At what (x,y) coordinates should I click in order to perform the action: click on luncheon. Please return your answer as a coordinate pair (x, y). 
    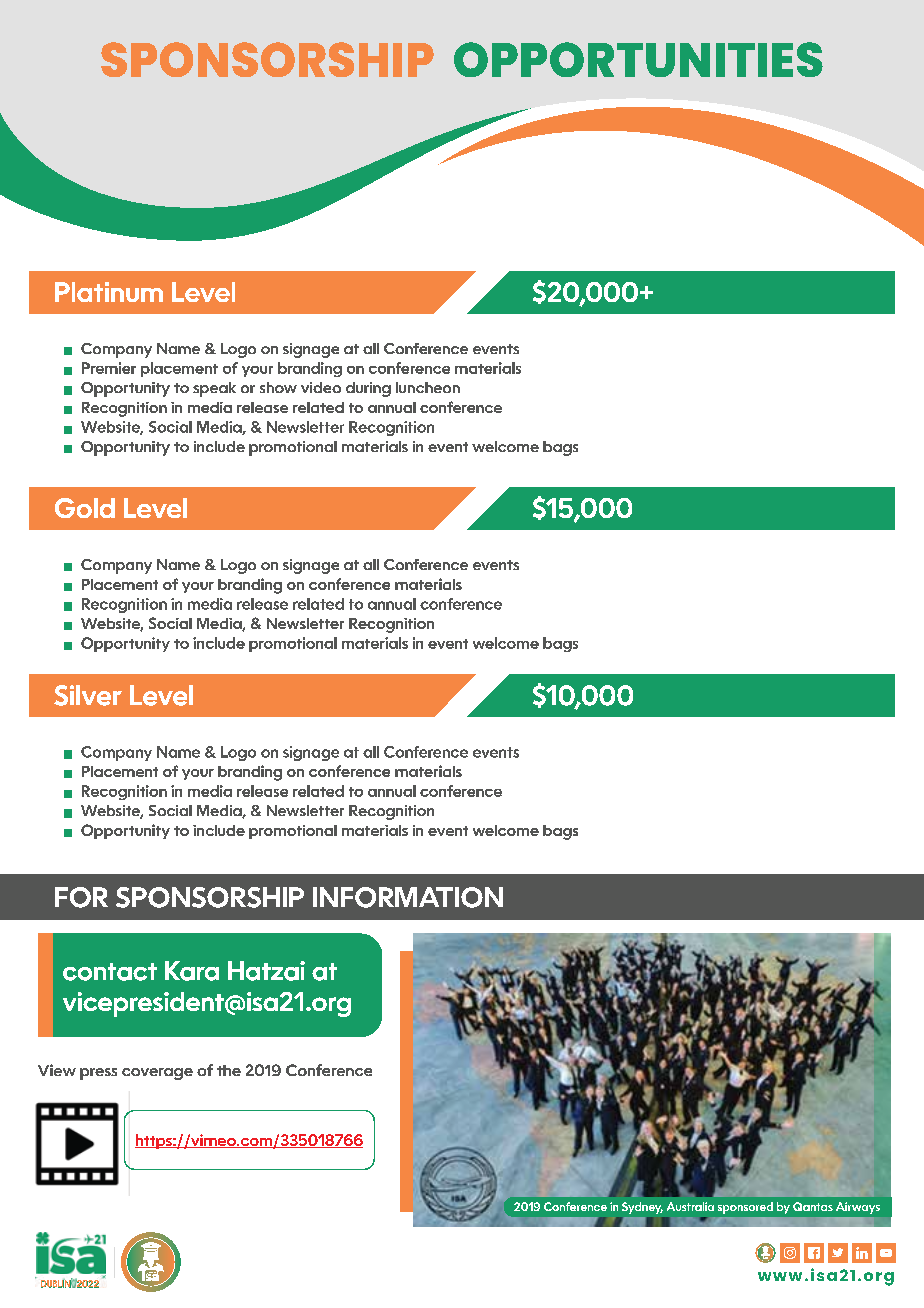
    Looking at the image, I should click on (428, 387).
